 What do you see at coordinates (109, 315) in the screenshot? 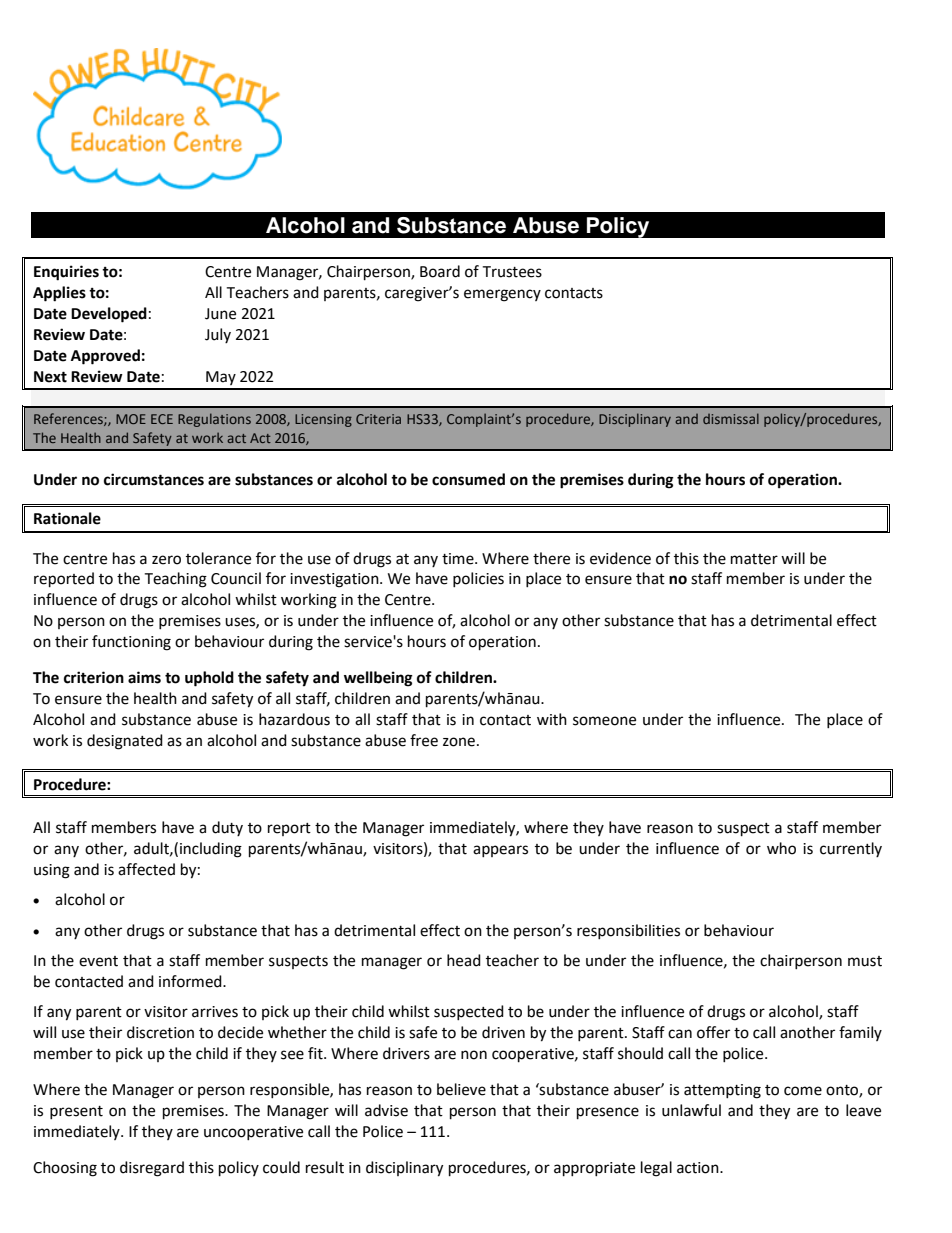
I see `Developed` at bounding box center [109, 315].
